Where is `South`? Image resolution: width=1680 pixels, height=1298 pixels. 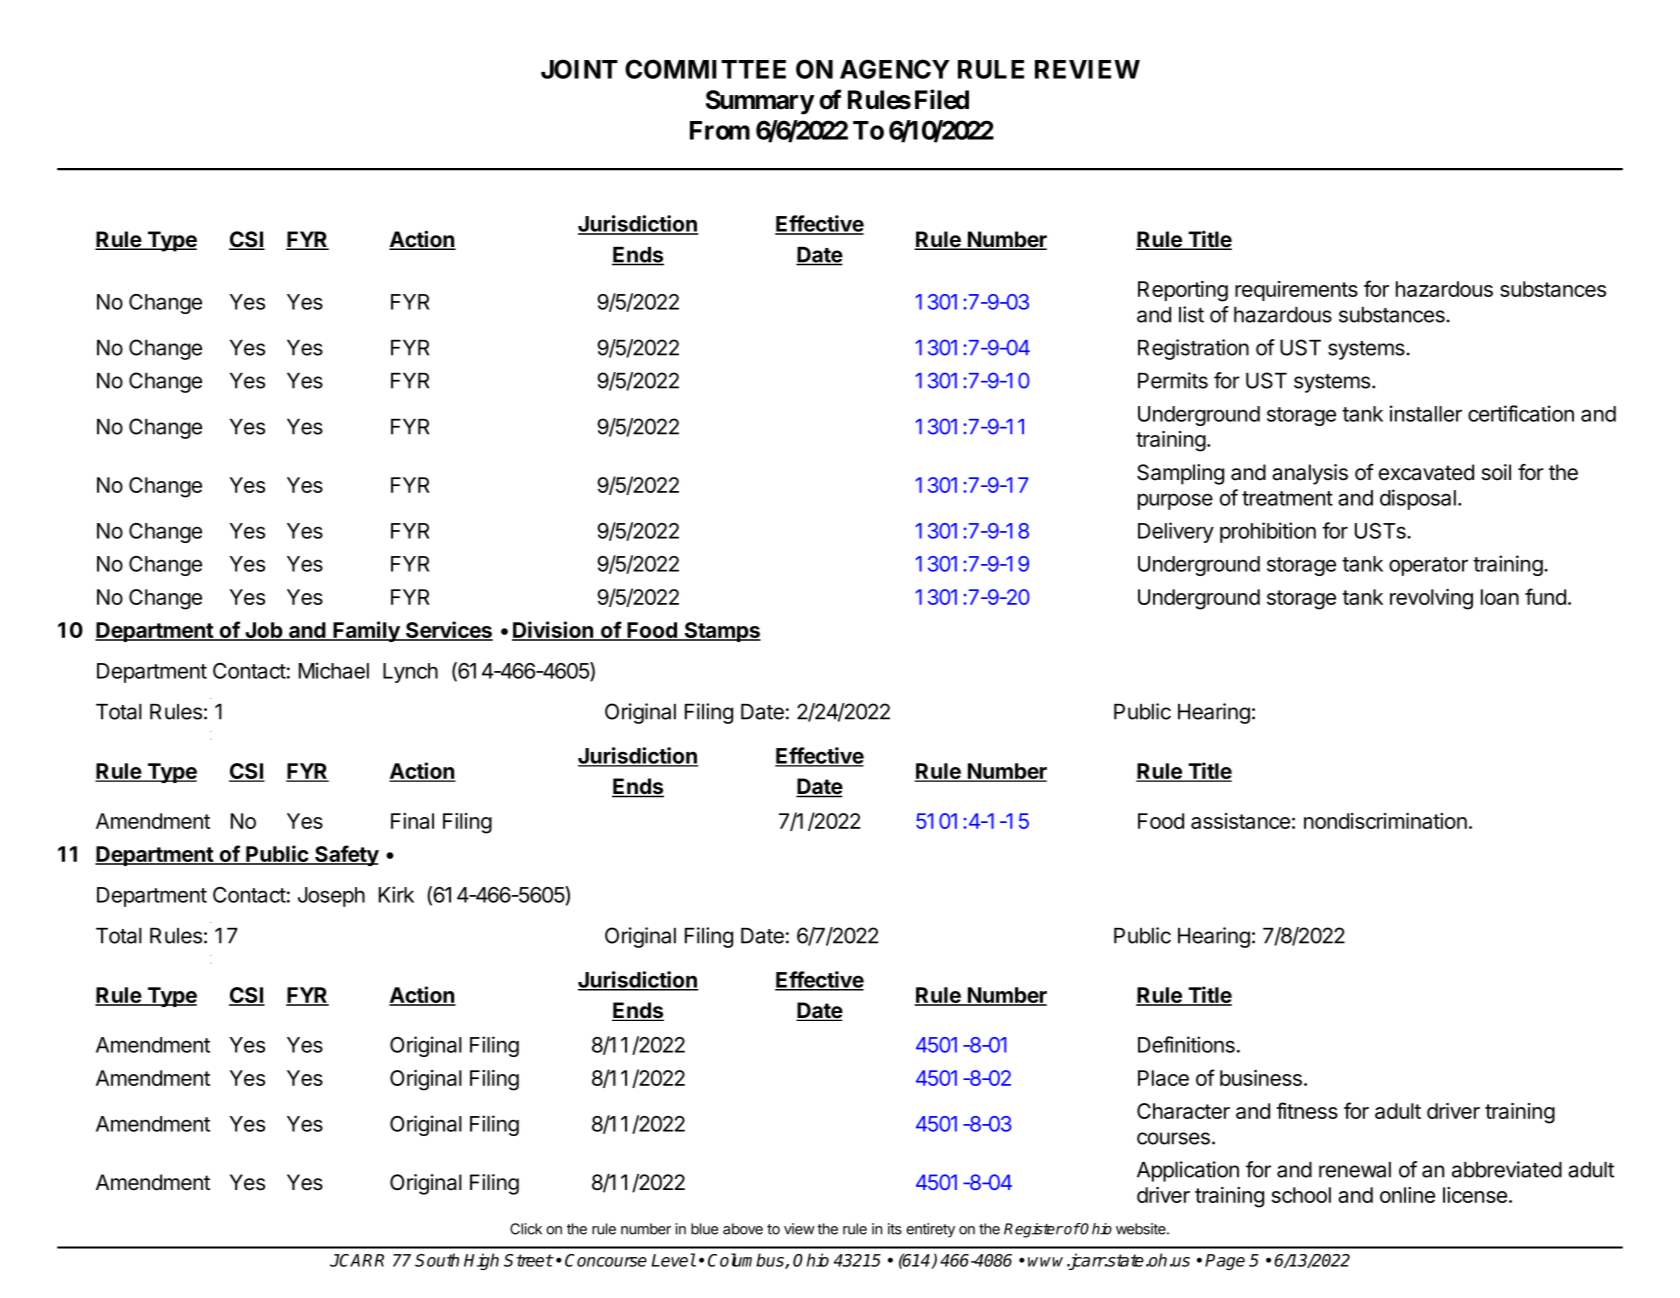
South is located at coordinates (437, 1260).
